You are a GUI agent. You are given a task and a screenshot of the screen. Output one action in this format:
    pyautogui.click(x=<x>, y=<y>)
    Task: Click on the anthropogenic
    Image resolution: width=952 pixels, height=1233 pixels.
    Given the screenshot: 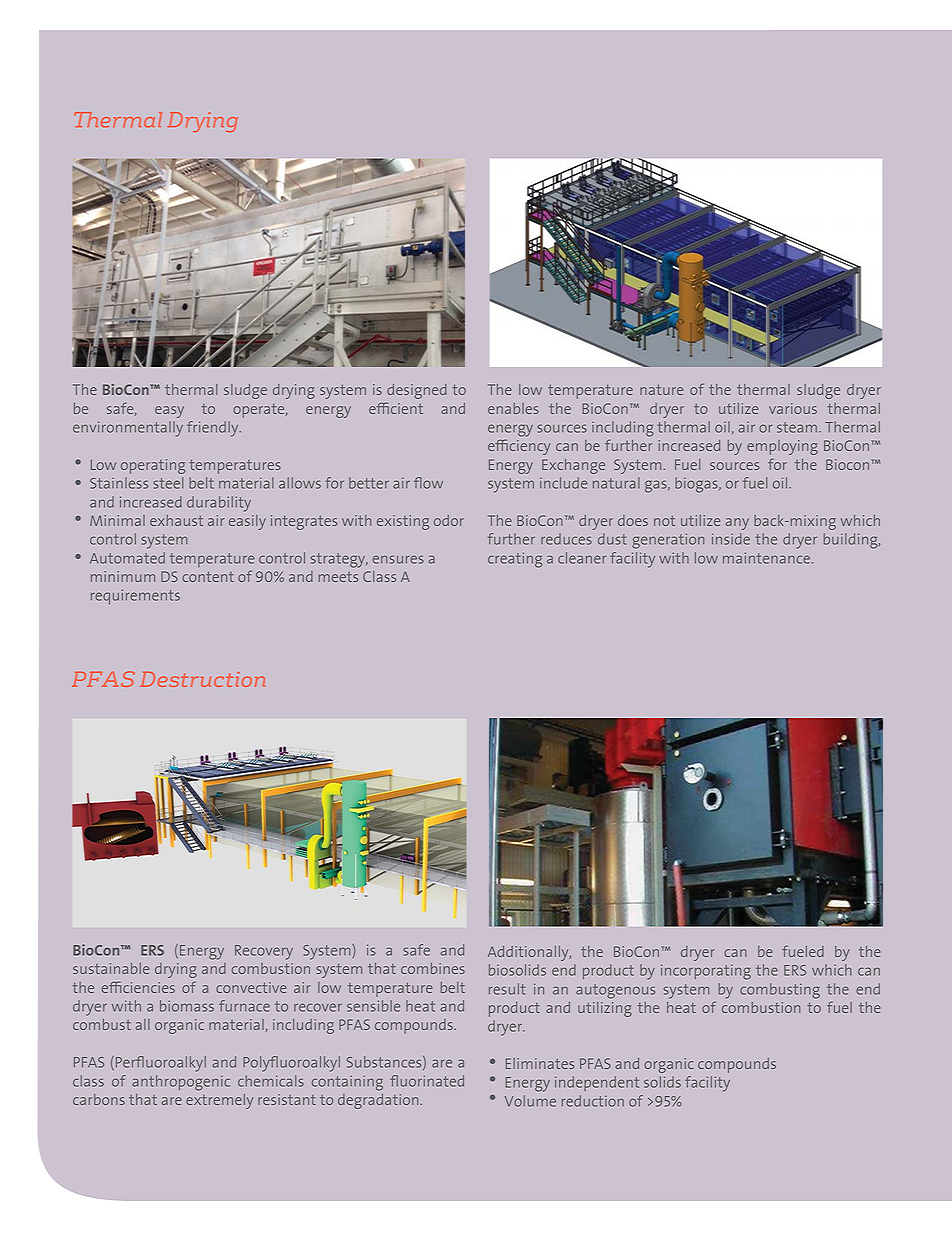 What is the action you would take?
    pyautogui.click(x=181, y=1083)
